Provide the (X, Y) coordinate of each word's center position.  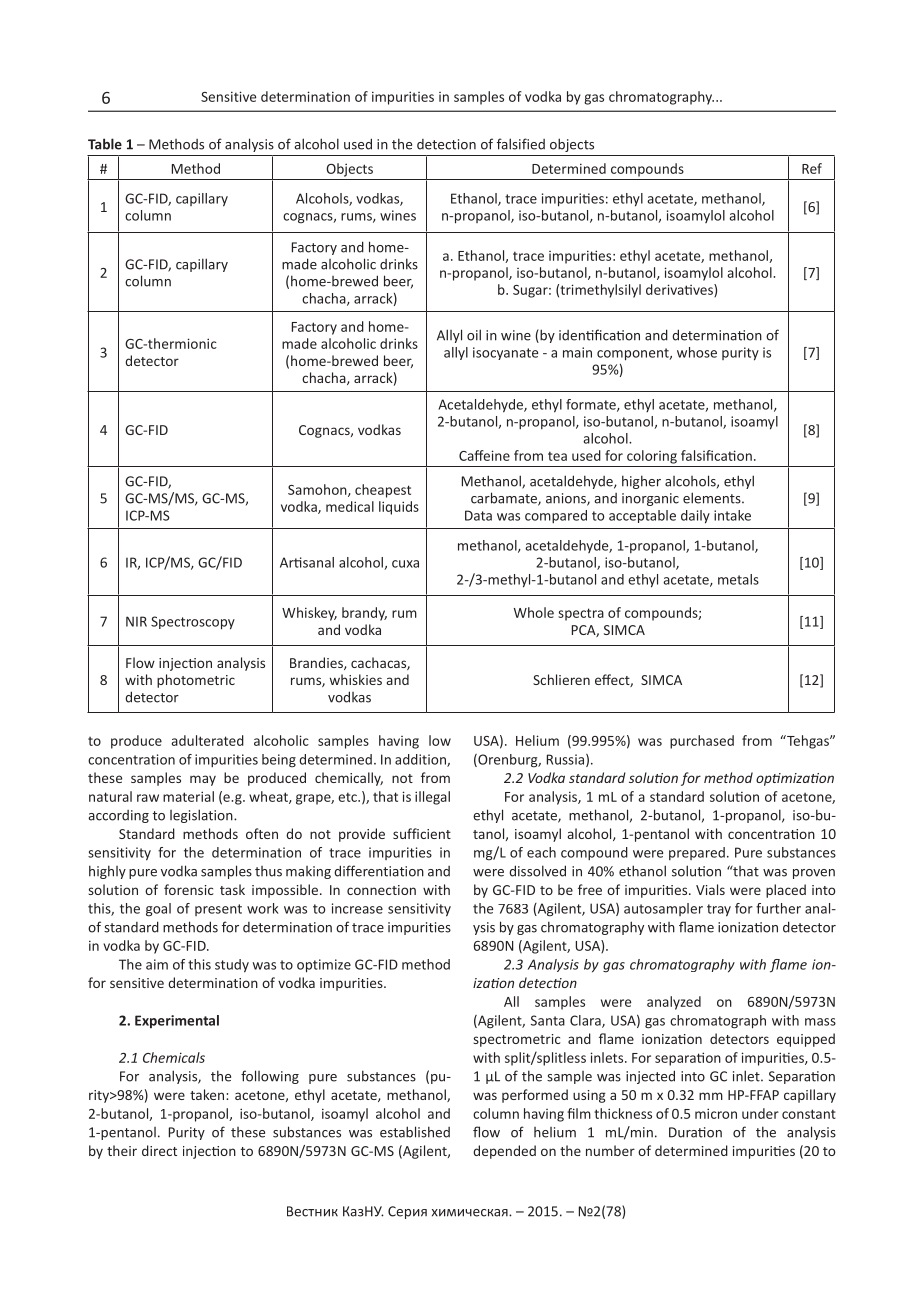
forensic (189, 889)
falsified (521, 144)
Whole (534, 612)
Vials (710, 889)
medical (350, 506)
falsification (716, 455)
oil (474, 335)
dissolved (537, 871)
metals (738, 579)
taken (208, 1094)
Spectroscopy (193, 623)
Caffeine (484, 455)
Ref (812, 168)
